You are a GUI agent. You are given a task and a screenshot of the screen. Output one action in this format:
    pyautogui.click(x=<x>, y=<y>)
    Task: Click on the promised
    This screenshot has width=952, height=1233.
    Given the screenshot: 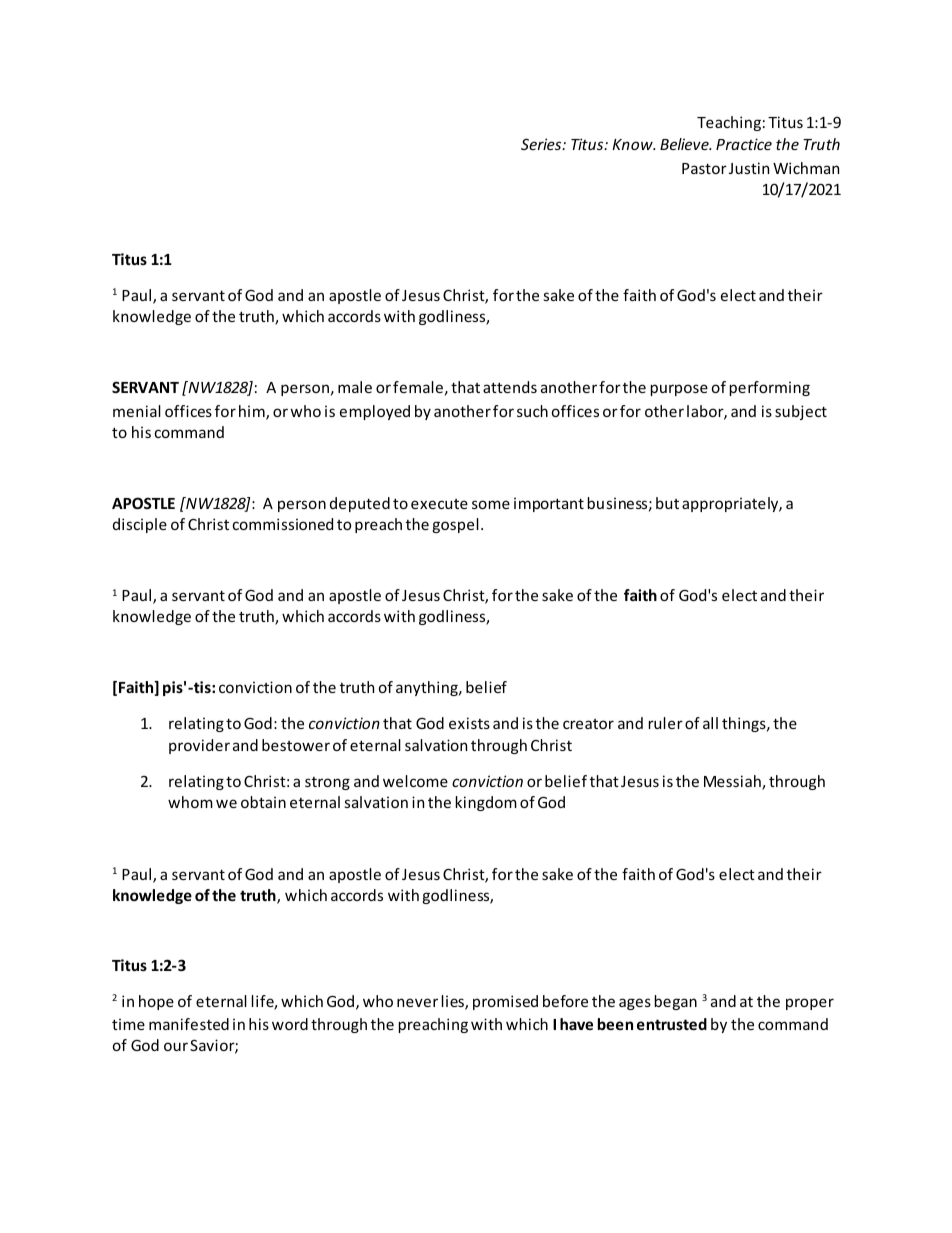 What is the action you would take?
    pyautogui.click(x=505, y=1002)
